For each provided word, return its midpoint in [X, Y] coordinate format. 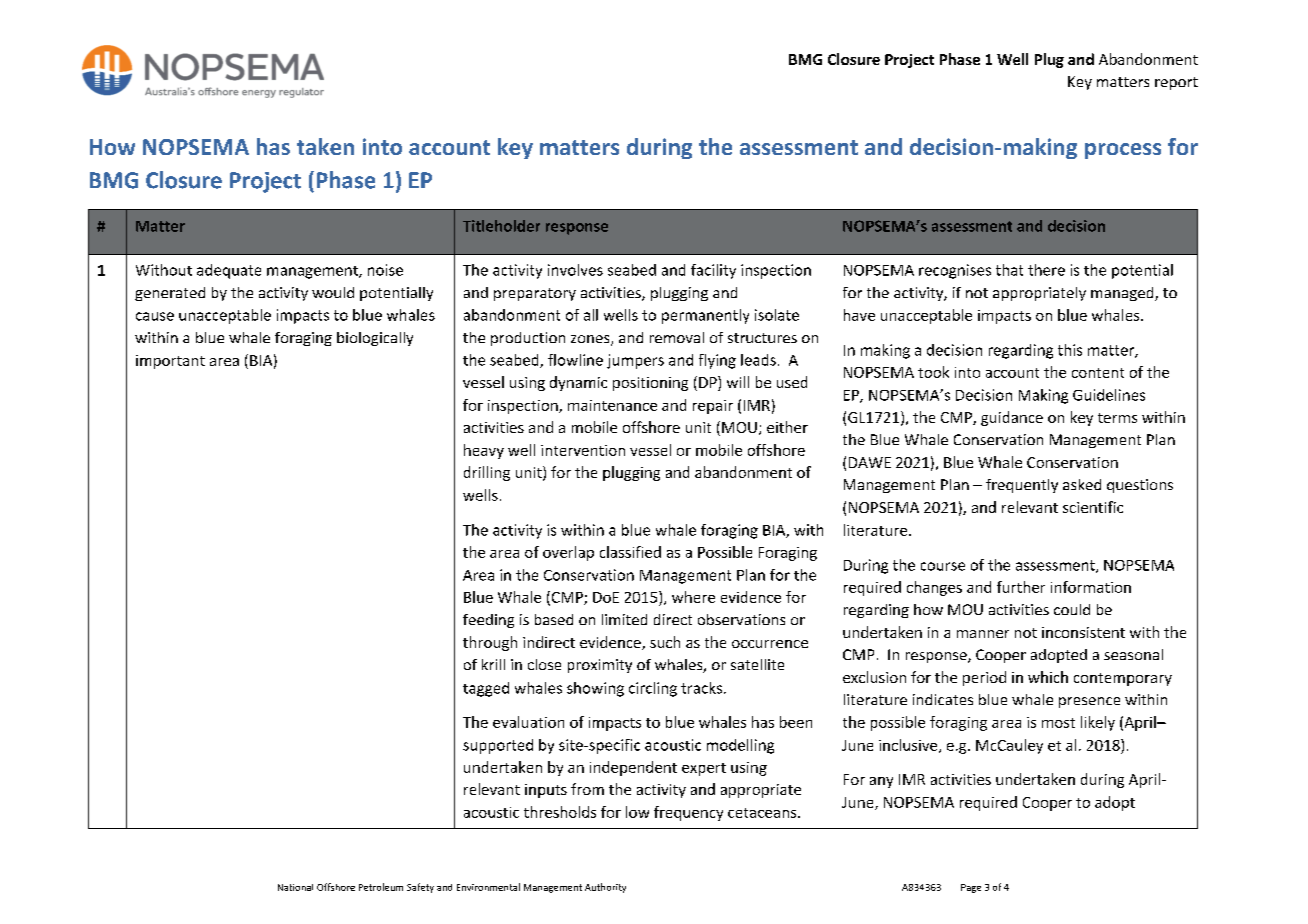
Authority [605, 888]
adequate [229, 271]
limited [624, 619]
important [170, 362]
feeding [488, 621]
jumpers [635, 361]
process [1123, 151]
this [1070, 350]
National [295, 887]
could [1072, 609]
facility [713, 271]
